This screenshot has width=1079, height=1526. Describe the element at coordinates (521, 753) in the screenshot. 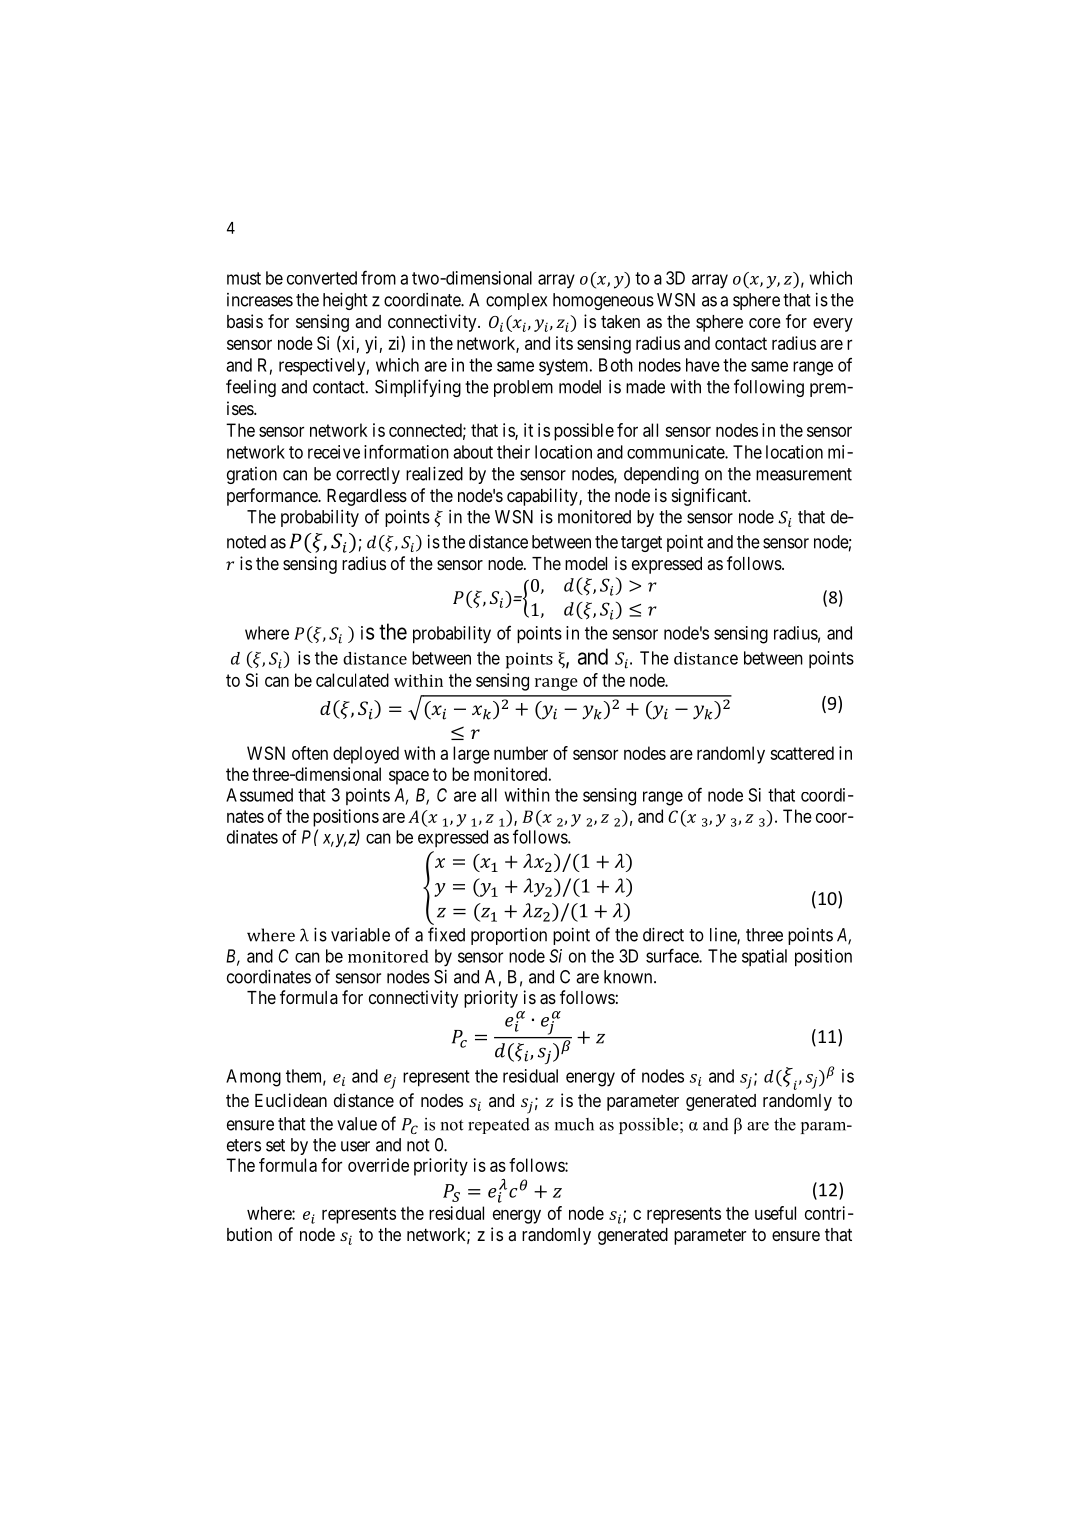

I see `number` at that location.
